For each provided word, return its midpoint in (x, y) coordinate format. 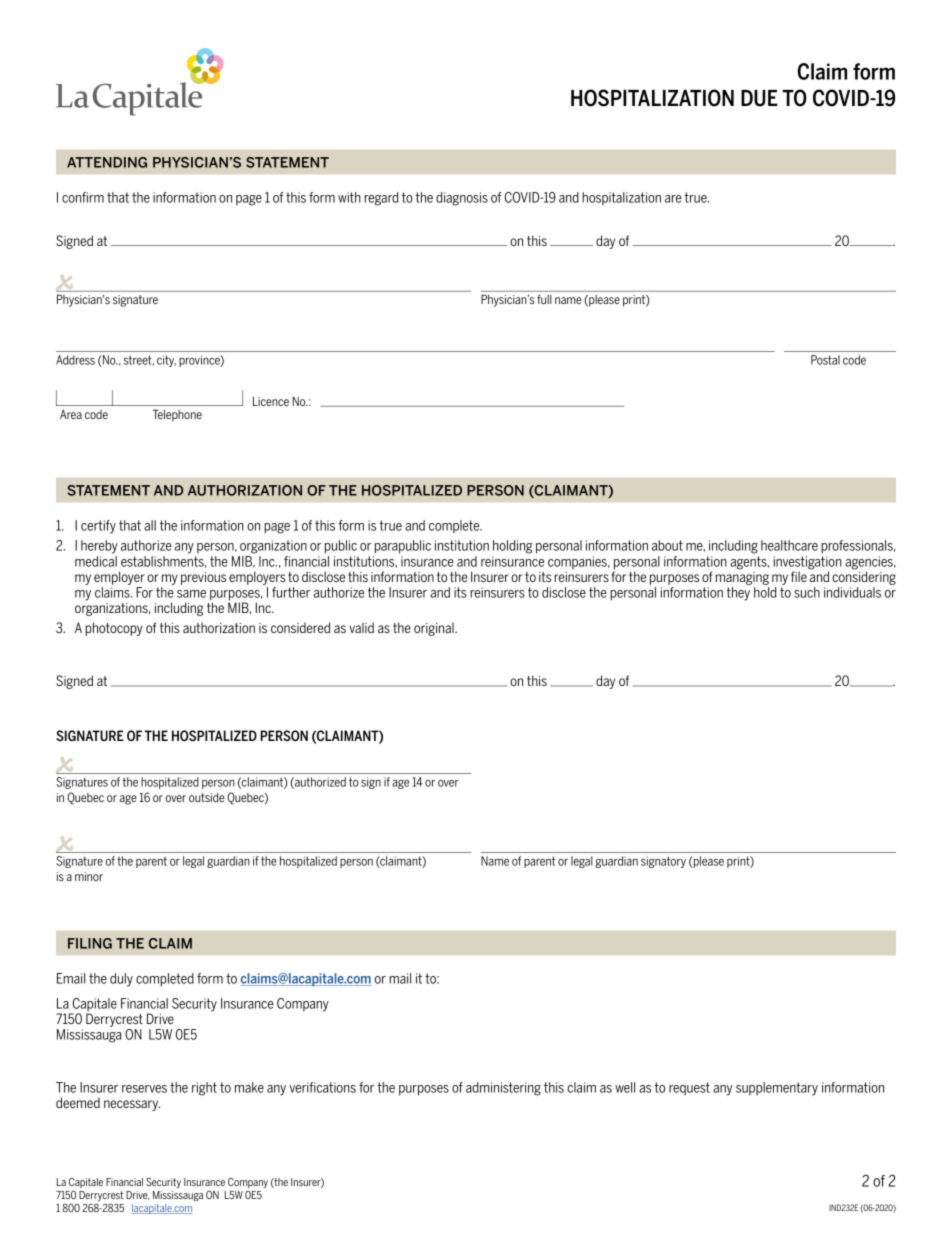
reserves (144, 1089)
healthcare (789, 545)
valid (361, 627)
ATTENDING (107, 162)
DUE (759, 98)
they (738, 594)
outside (207, 797)
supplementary (777, 1089)
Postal (825, 360)
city (166, 361)
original (435, 629)
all (150, 525)
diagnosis (462, 199)
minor (89, 876)
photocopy (114, 629)
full (544, 299)
